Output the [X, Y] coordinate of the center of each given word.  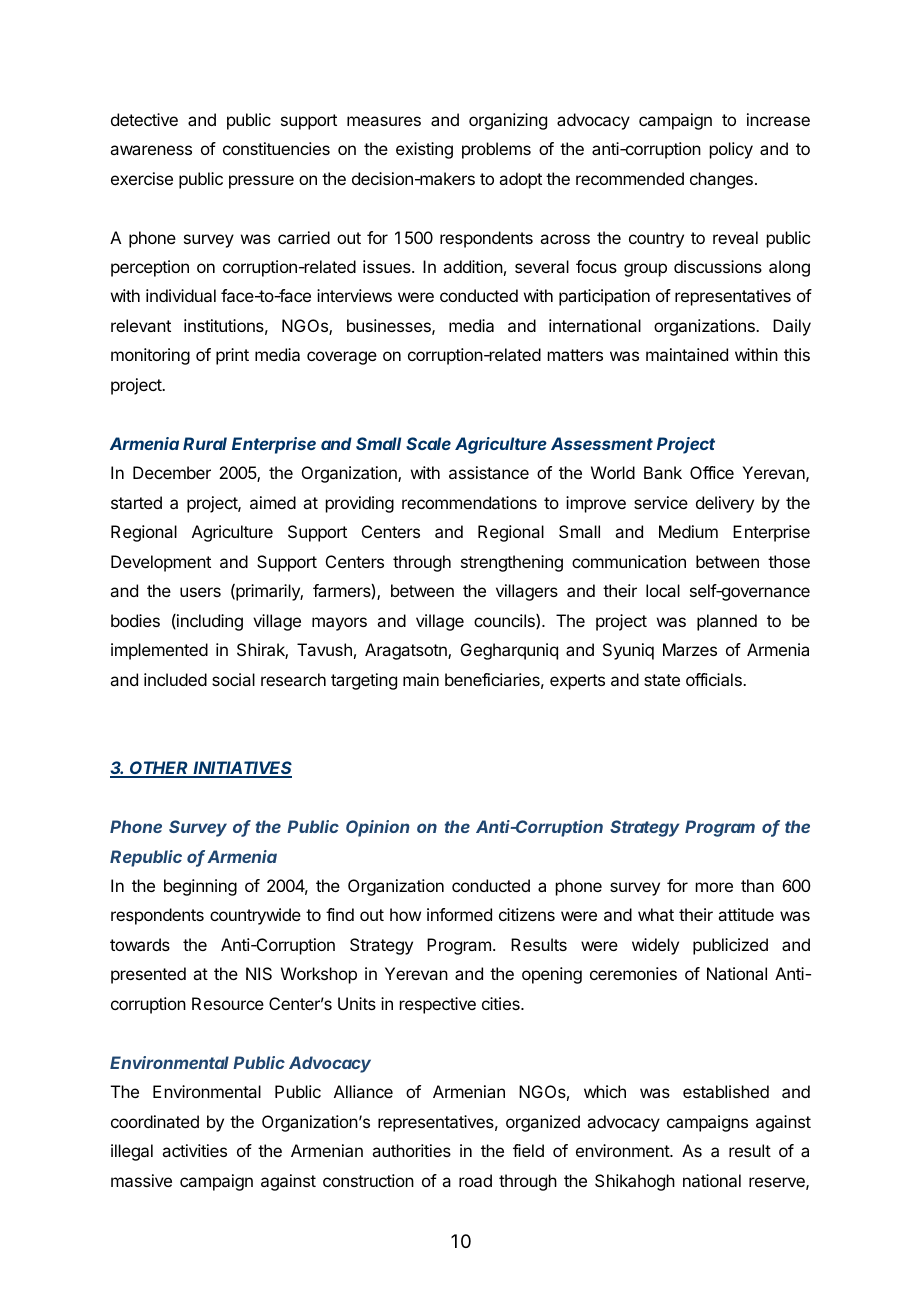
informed [459, 914]
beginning [200, 887]
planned [727, 622]
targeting [364, 681]
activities [194, 1150]
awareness [151, 150]
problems [496, 150]
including [209, 622]
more [714, 887]
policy [731, 150]
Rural [205, 443]
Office [712, 472]
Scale [428, 443]
